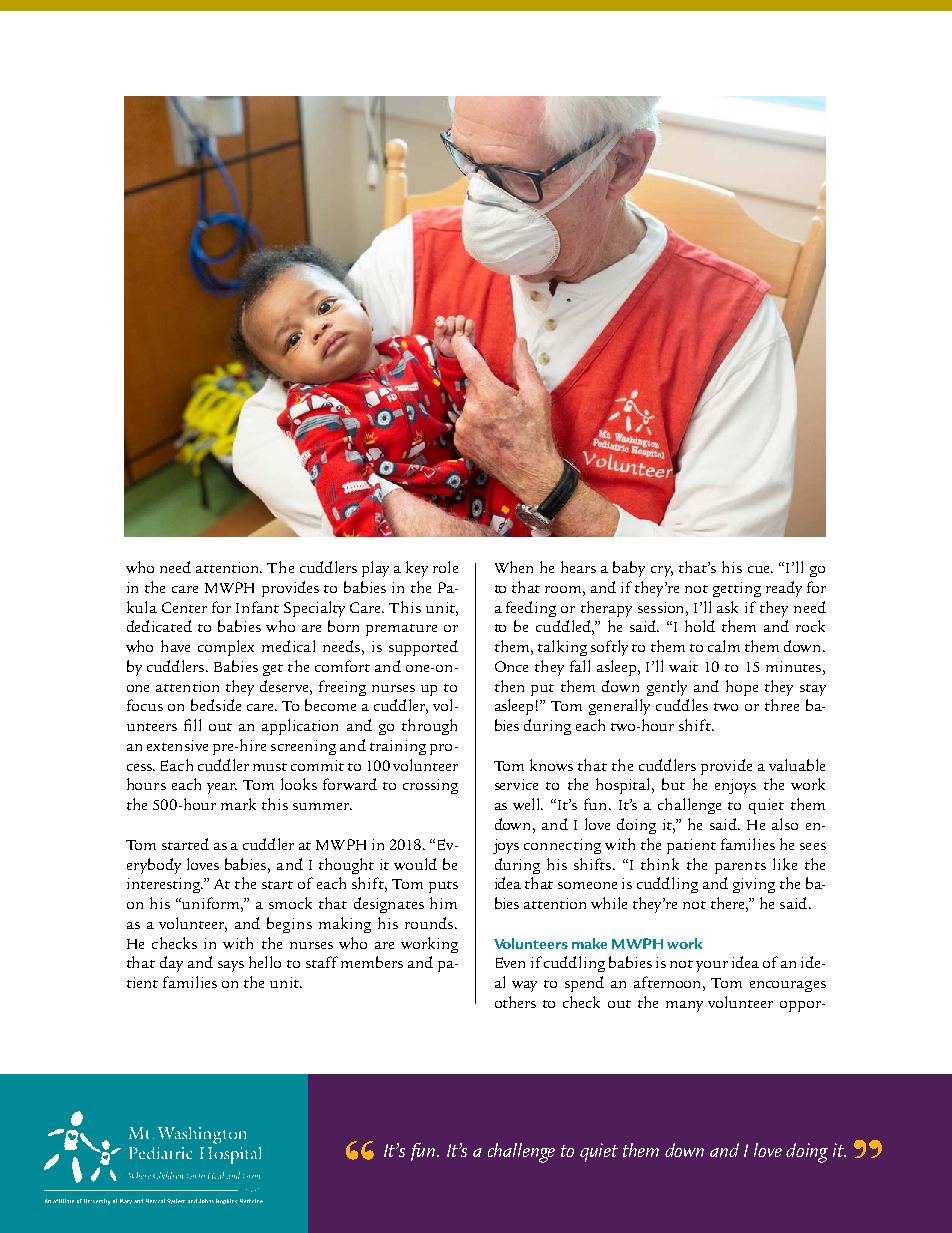 The height and width of the screenshot is (1233, 952). Describe the element at coordinates (445, 567) in the screenshot. I see `role` at that location.
